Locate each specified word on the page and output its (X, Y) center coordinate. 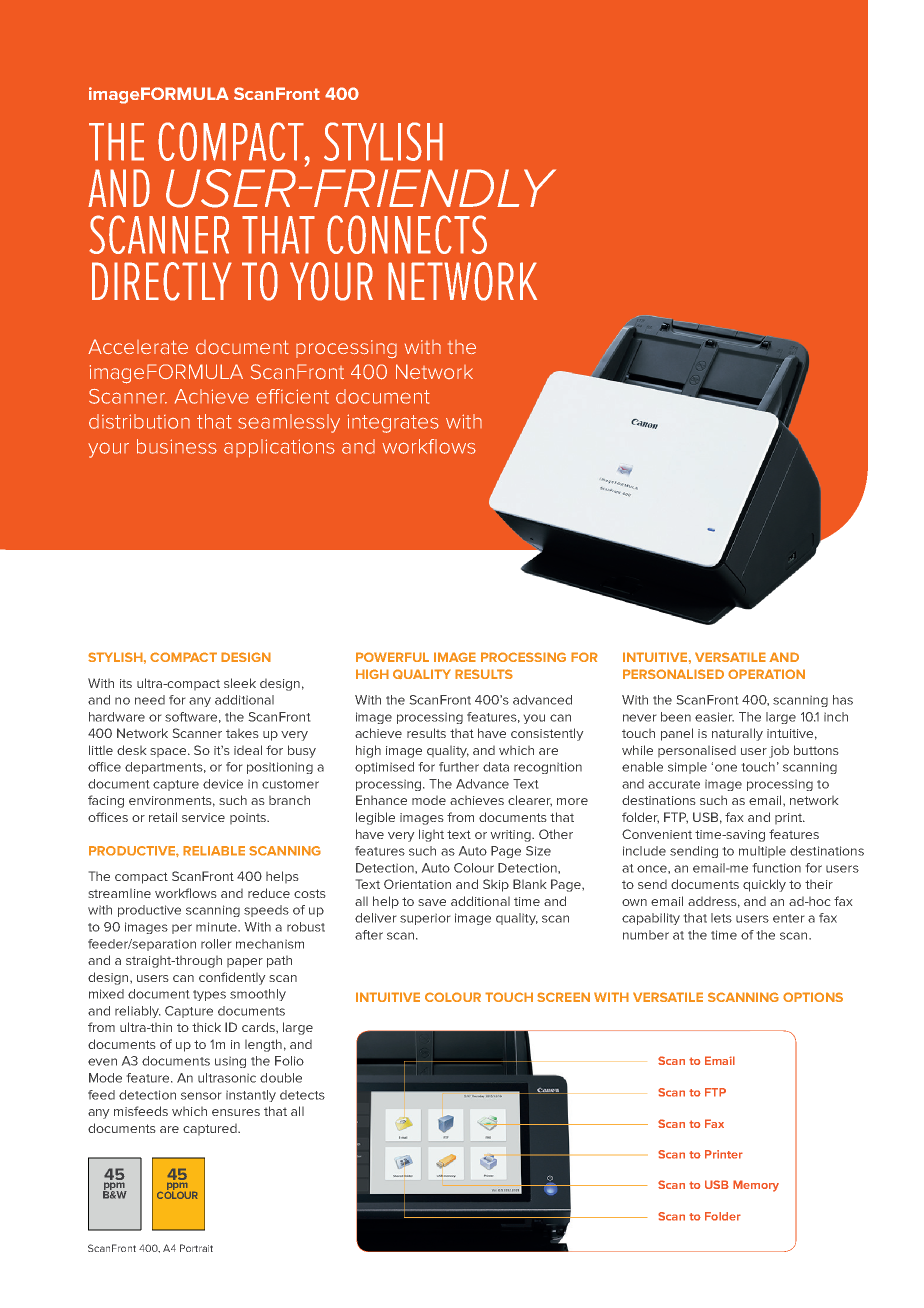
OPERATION (766, 674)
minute (218, 927)
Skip (496, 885)
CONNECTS (407, 234)
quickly (764, 885)
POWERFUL (392, 657)
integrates (393, 423)
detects (302, 1095)
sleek (240, 683)
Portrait (196, 1248)
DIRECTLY (162, 281)
